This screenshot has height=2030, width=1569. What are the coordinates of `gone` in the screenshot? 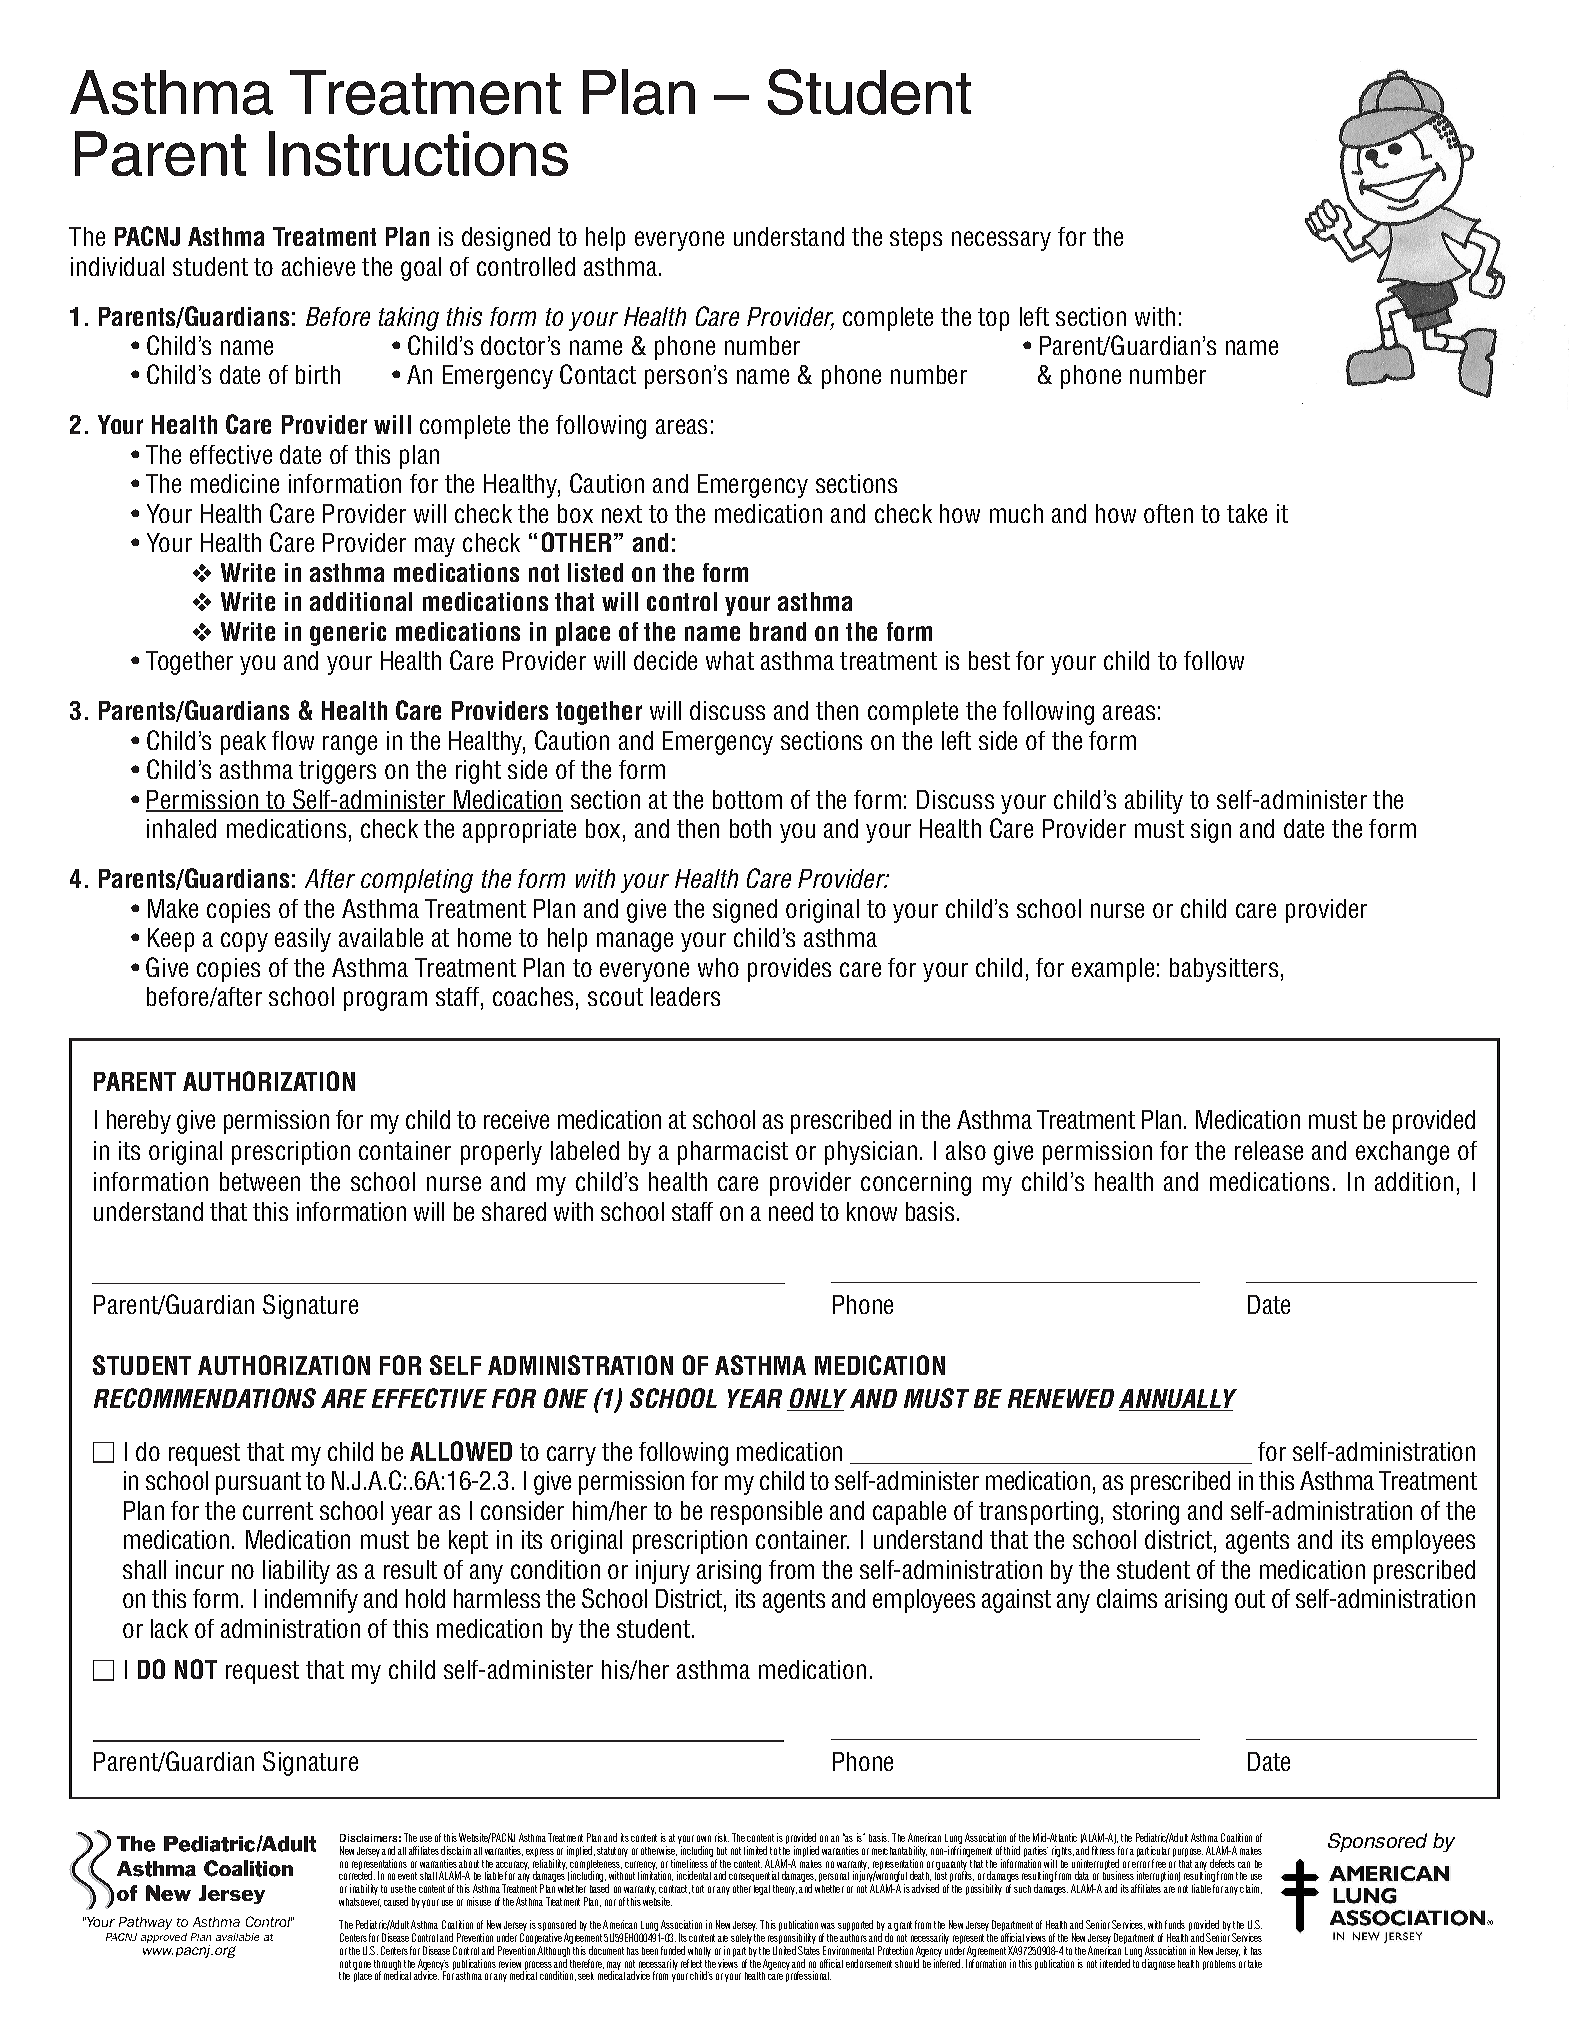 It's located at (362, 1965).
